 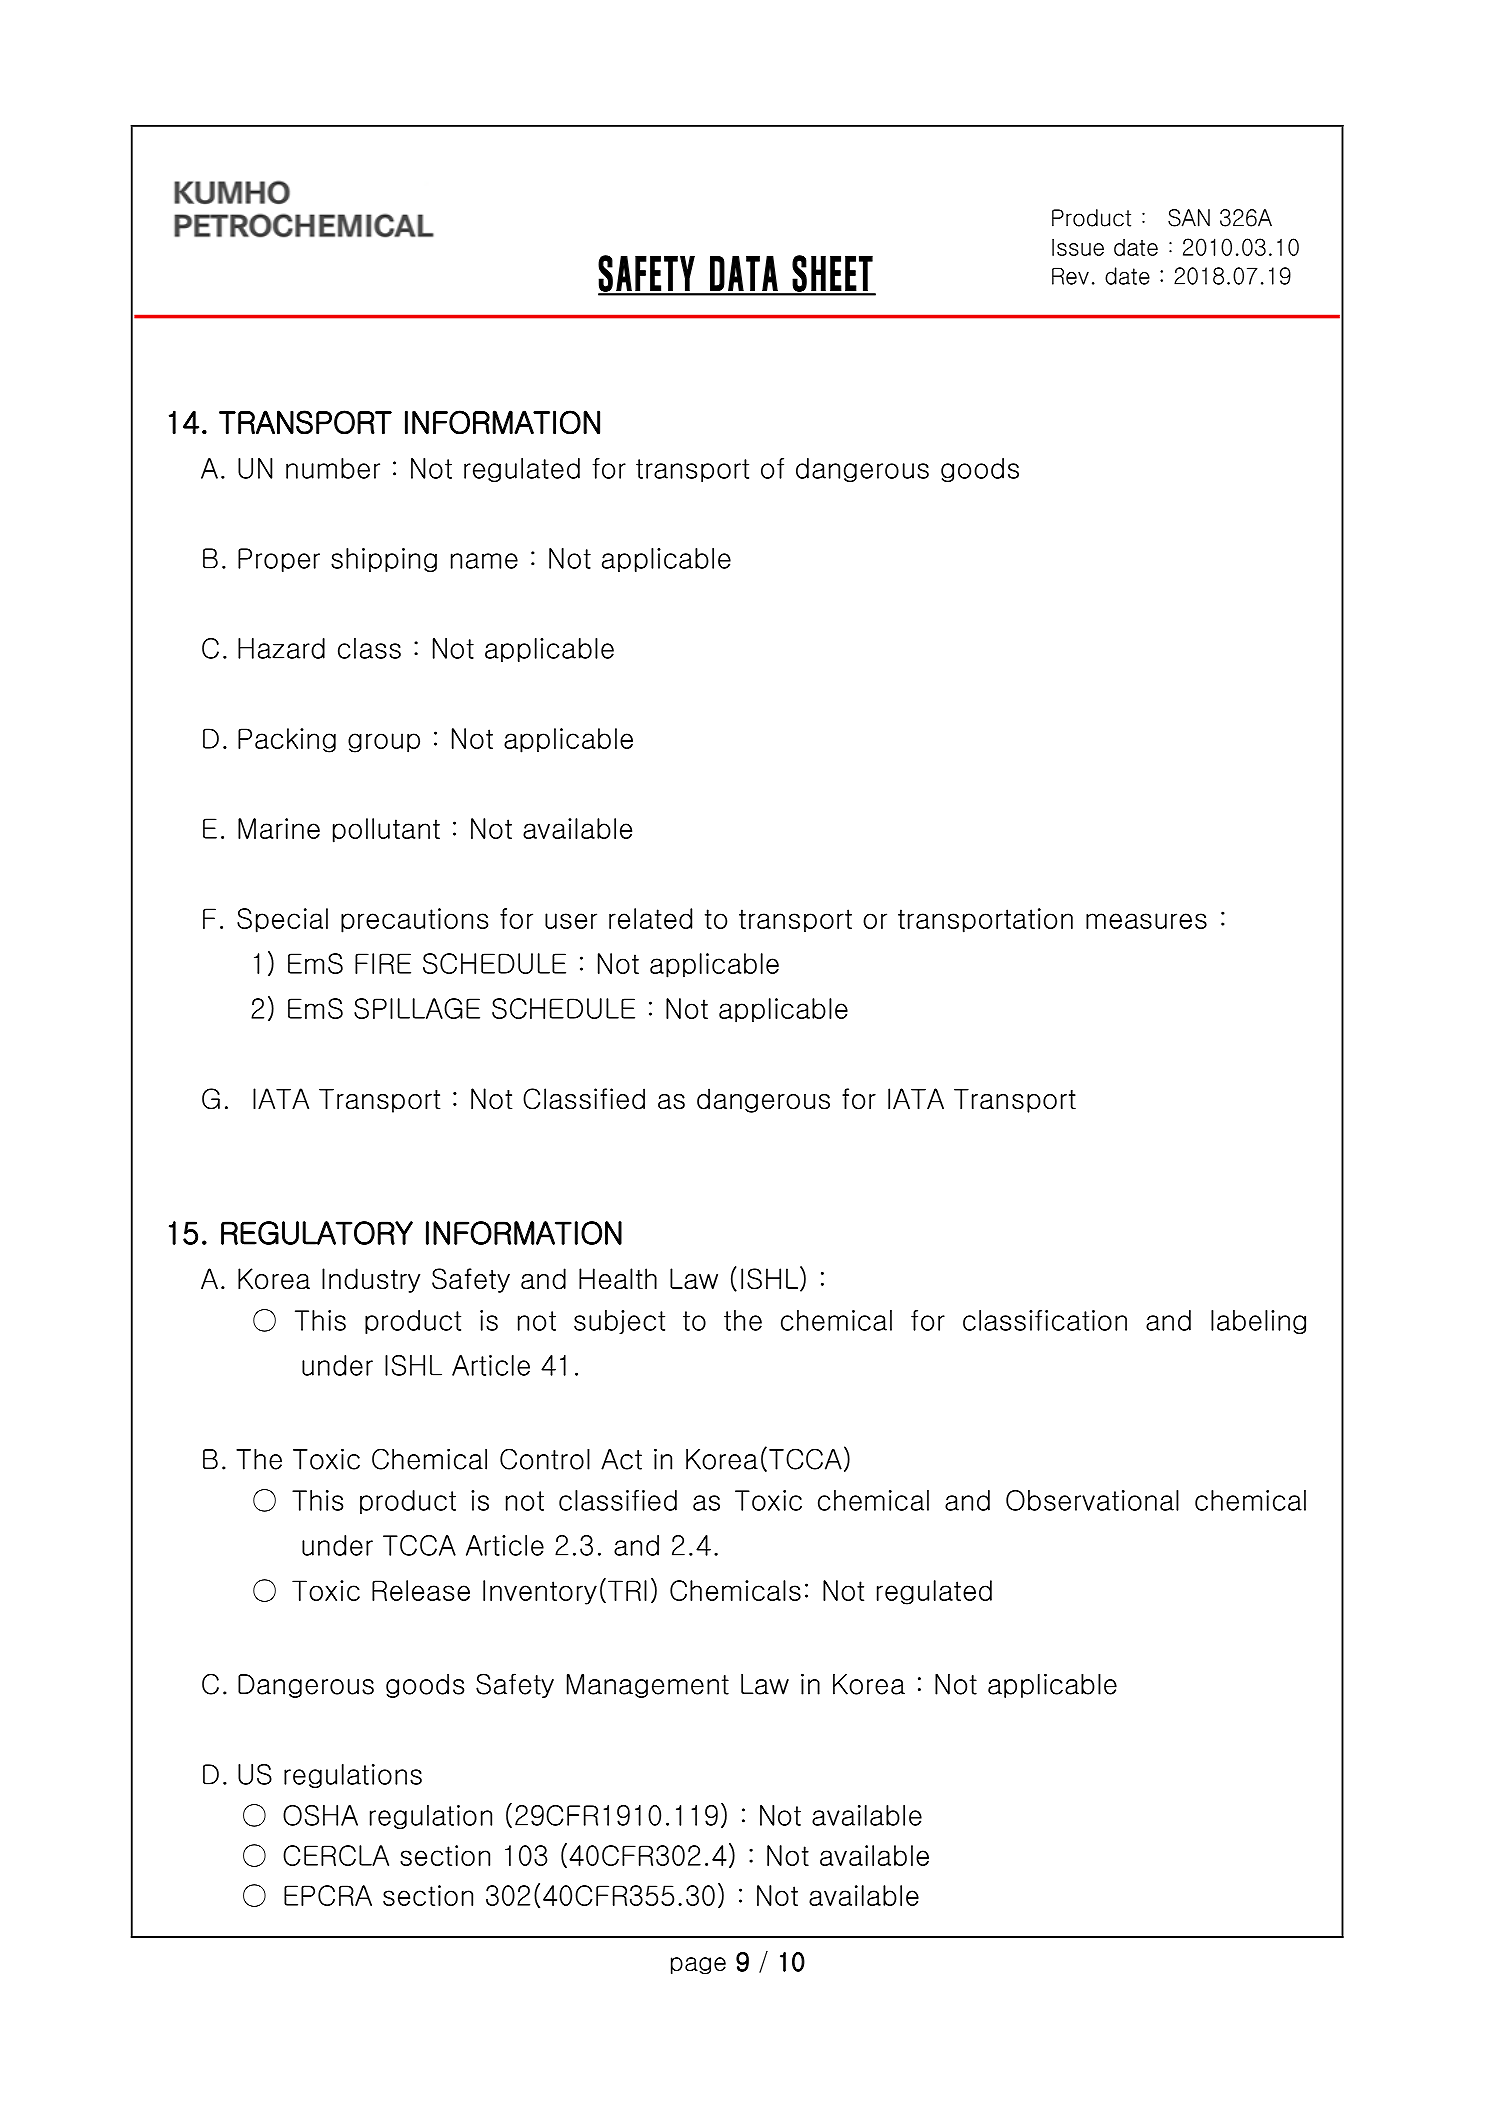 I want to click on number, so click(x=333, y=468).
